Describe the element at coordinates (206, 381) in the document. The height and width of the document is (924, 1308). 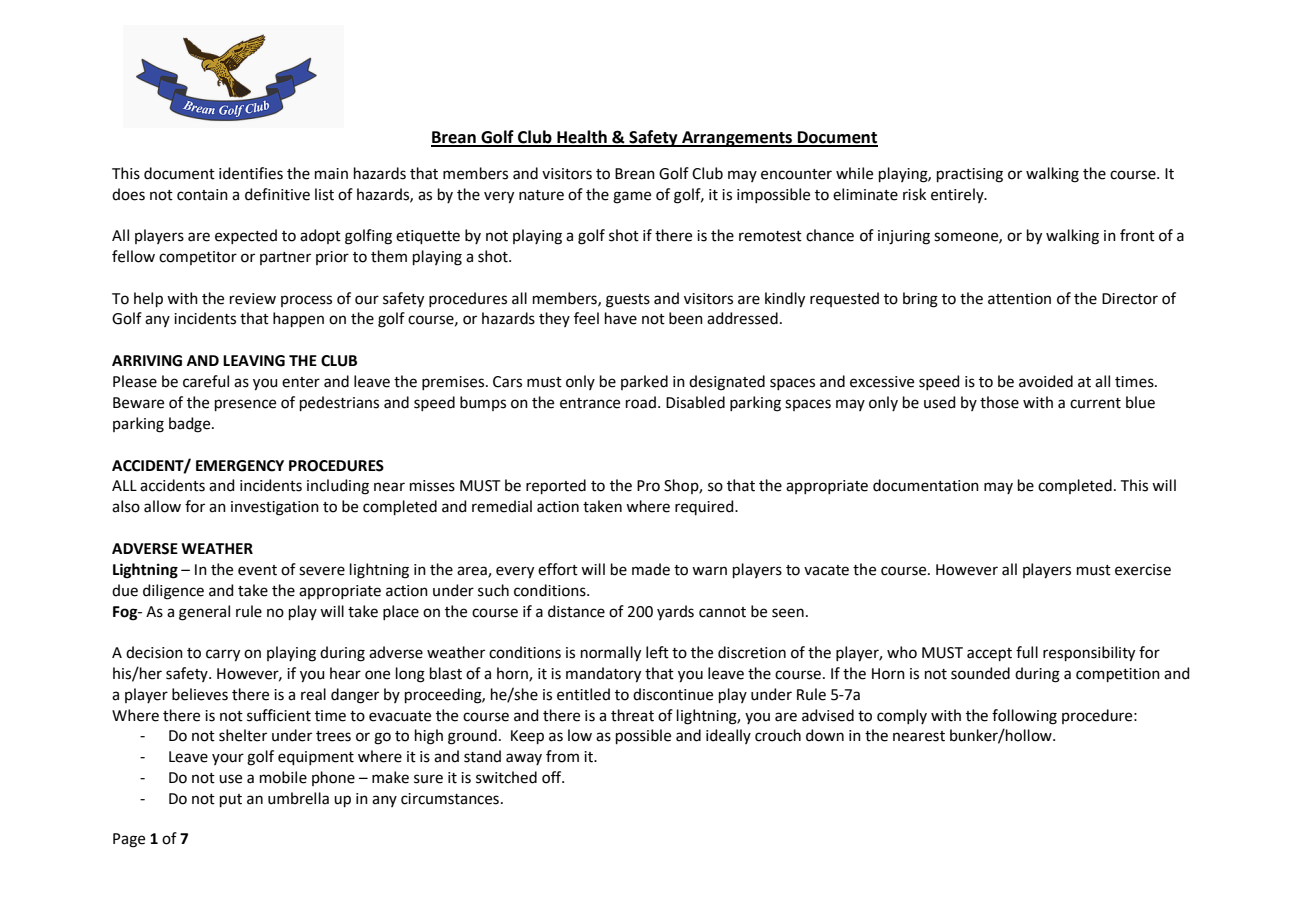
I see `careful` at that location.
